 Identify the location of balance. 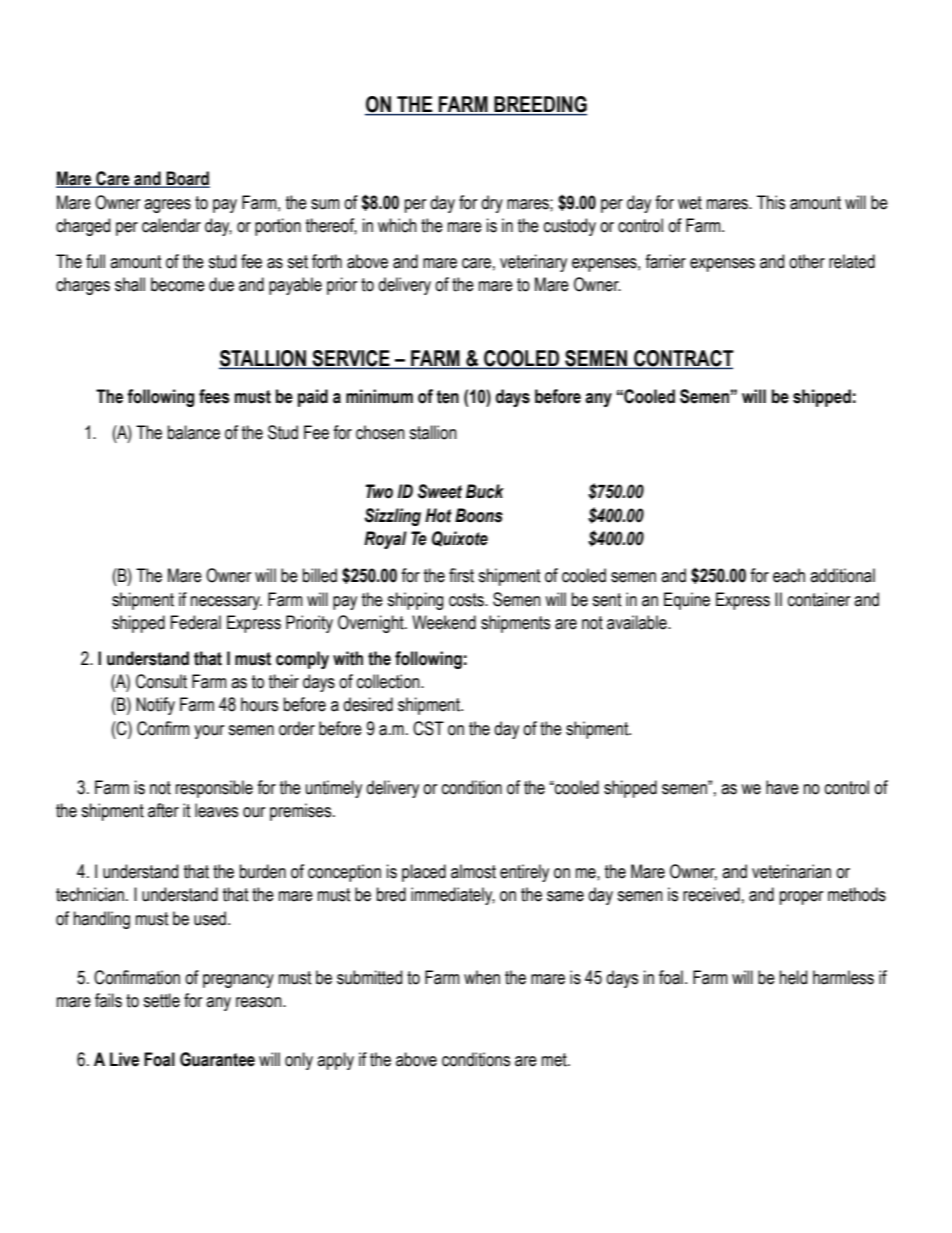
(194, 432).
